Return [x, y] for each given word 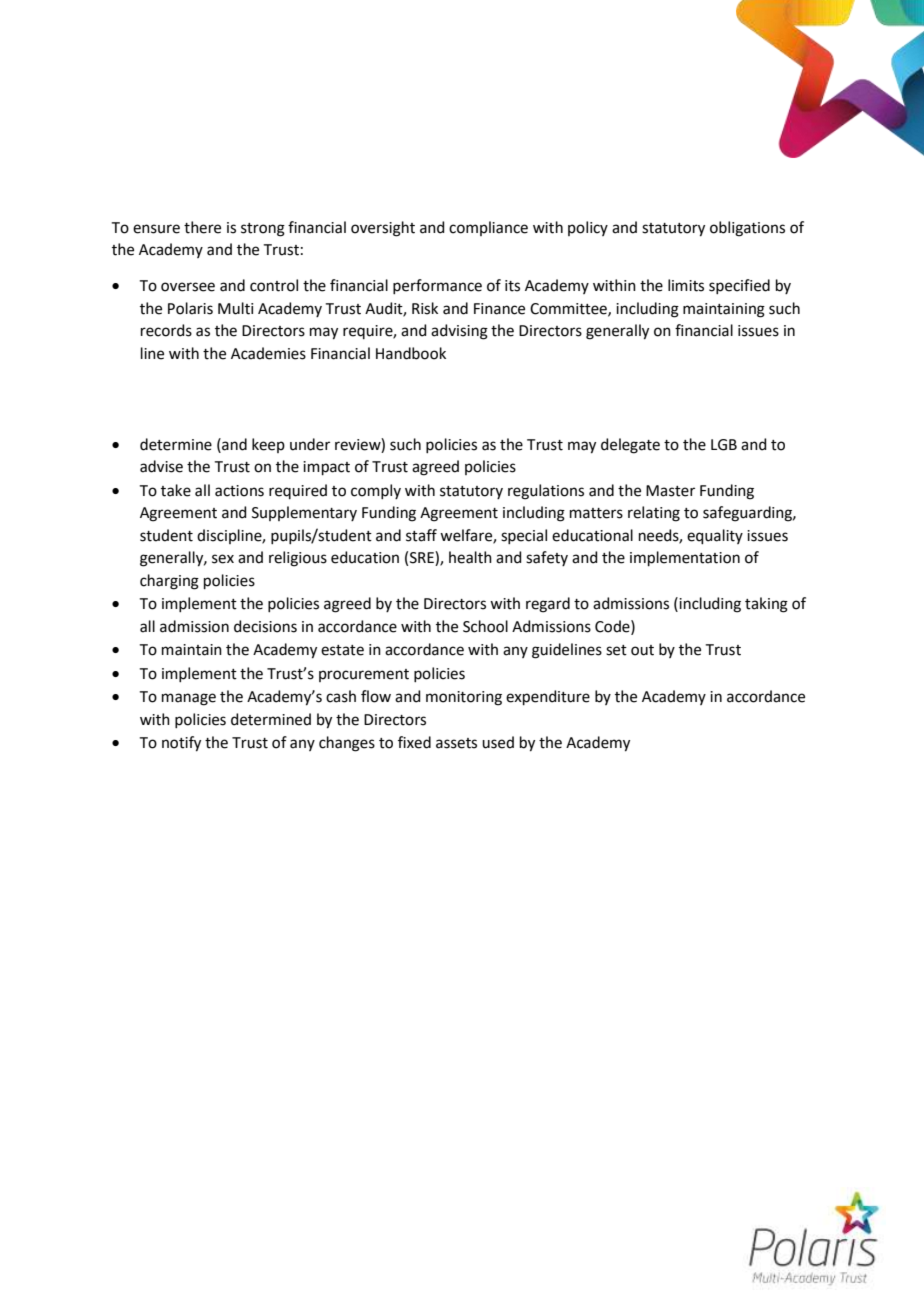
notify [181, 744]
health [470, 557]
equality [715, 536]
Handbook [411, 353]
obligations [747, 229]
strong [263, 230]
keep [268, 445]
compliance [488, 228]
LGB [724, 445]
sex [223, 559]
